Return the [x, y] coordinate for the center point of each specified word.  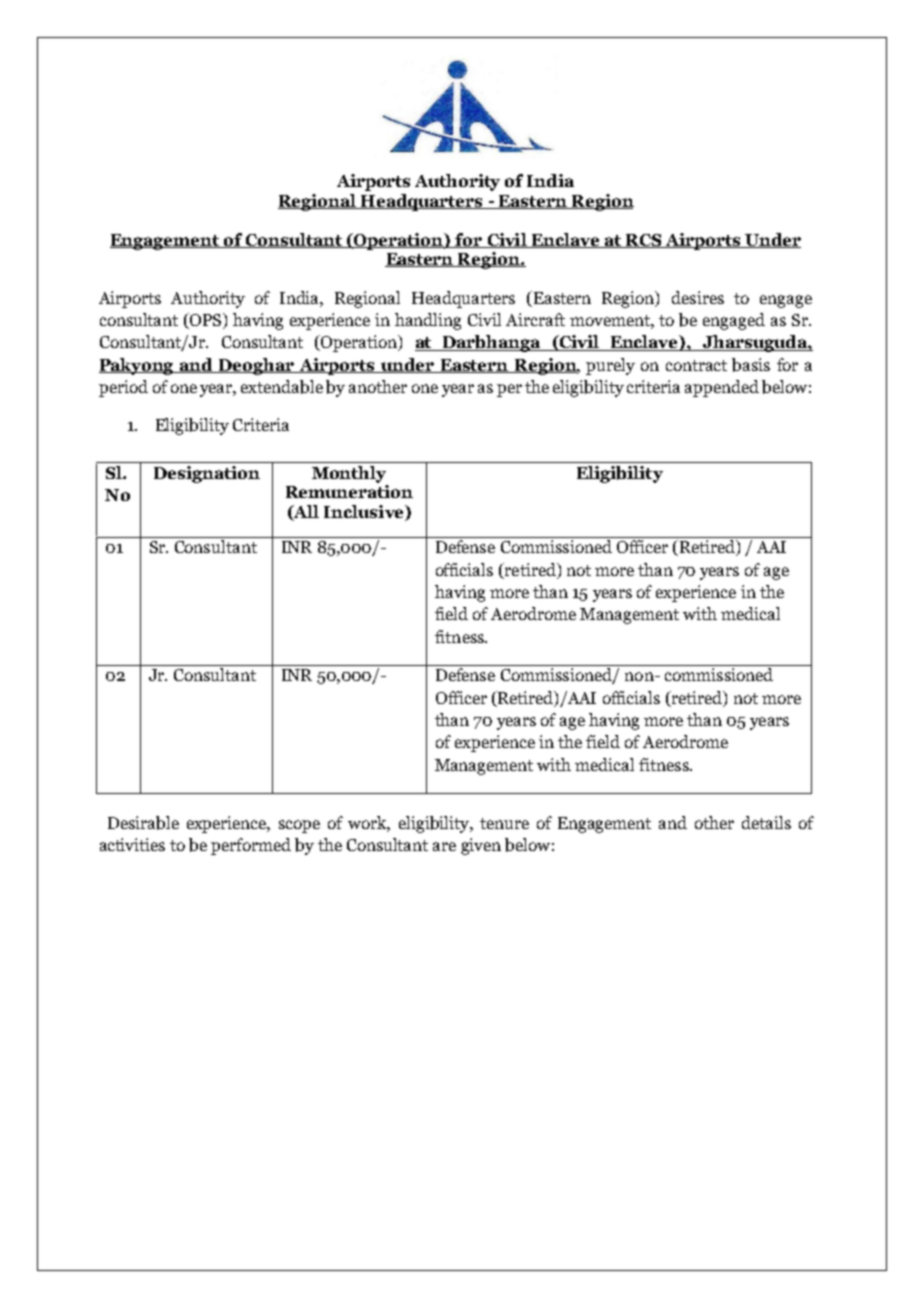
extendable [282, 387]
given [481, 846]
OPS [206, 321]
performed [251, 846]
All [305, 512]
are [444, 846]
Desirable [143, 823]
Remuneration [349, 491]
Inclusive [365, 511]
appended [722, 388]
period [123, 388]
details [766, 822]
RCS [643, 241]
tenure [504, 823]
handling [428, 321]
